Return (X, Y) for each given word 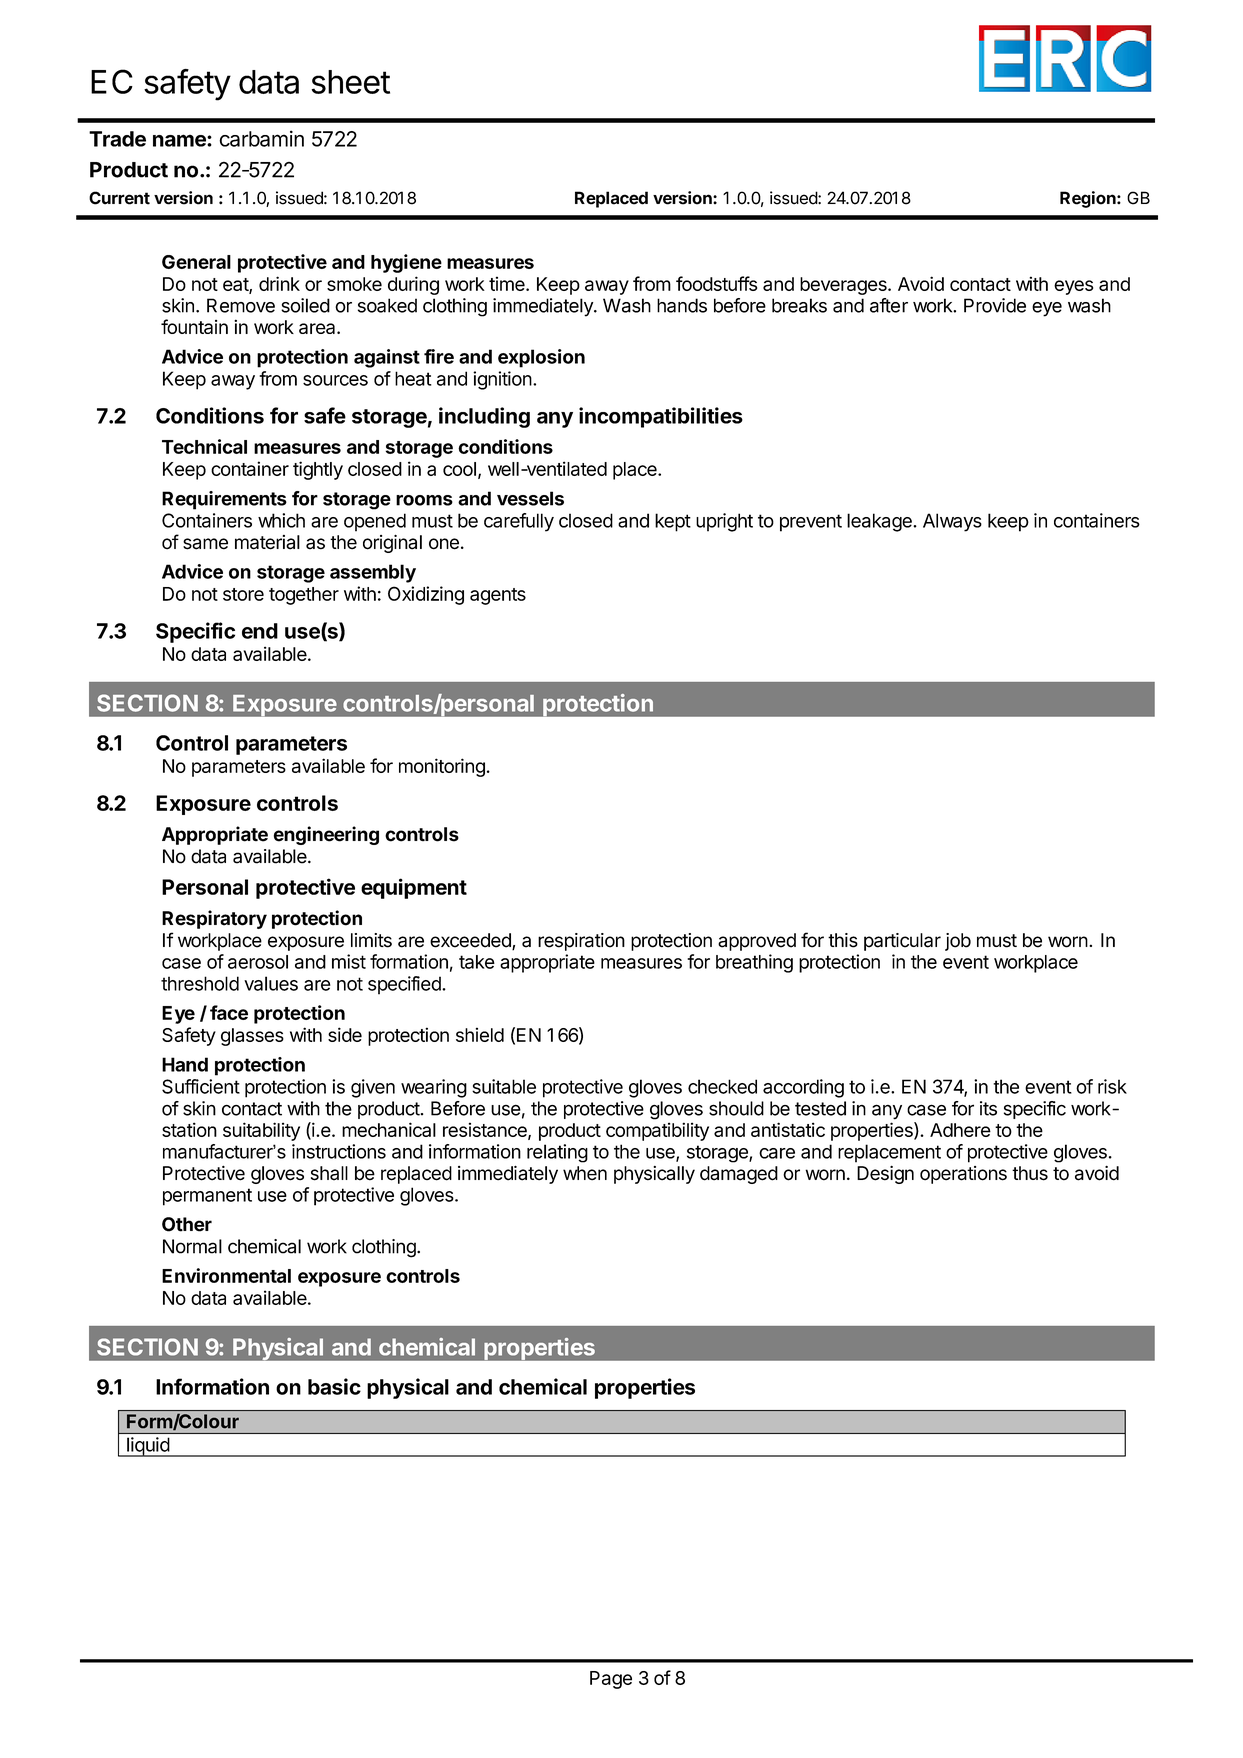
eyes (1073, 287)
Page (611, 1680)
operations (963, 1175)
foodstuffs (716, 283)
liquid (148, 1447)
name (180, 140)
